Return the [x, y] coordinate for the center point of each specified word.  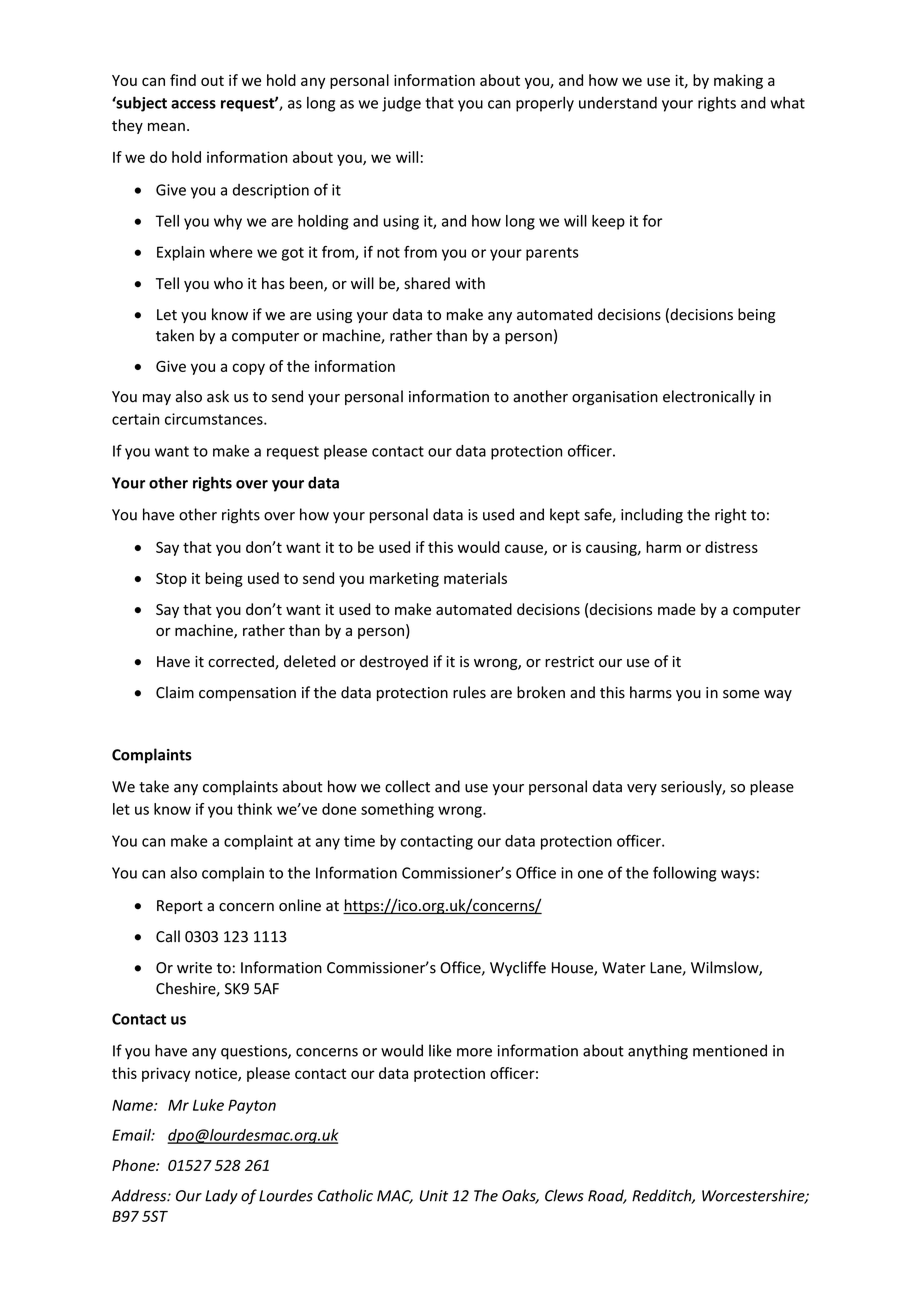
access [193, 104]
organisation [615, 398]
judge [401, 104]
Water [624, 968]
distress [731, 547]
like [440, 1050]
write [194, 968]
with [470, 283]
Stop [171, 580]
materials [475, 578]
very [642, 789]
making [738, 81]
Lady [221, 1197]
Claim [175, 692]
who [228, 283]
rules [469, 692]
